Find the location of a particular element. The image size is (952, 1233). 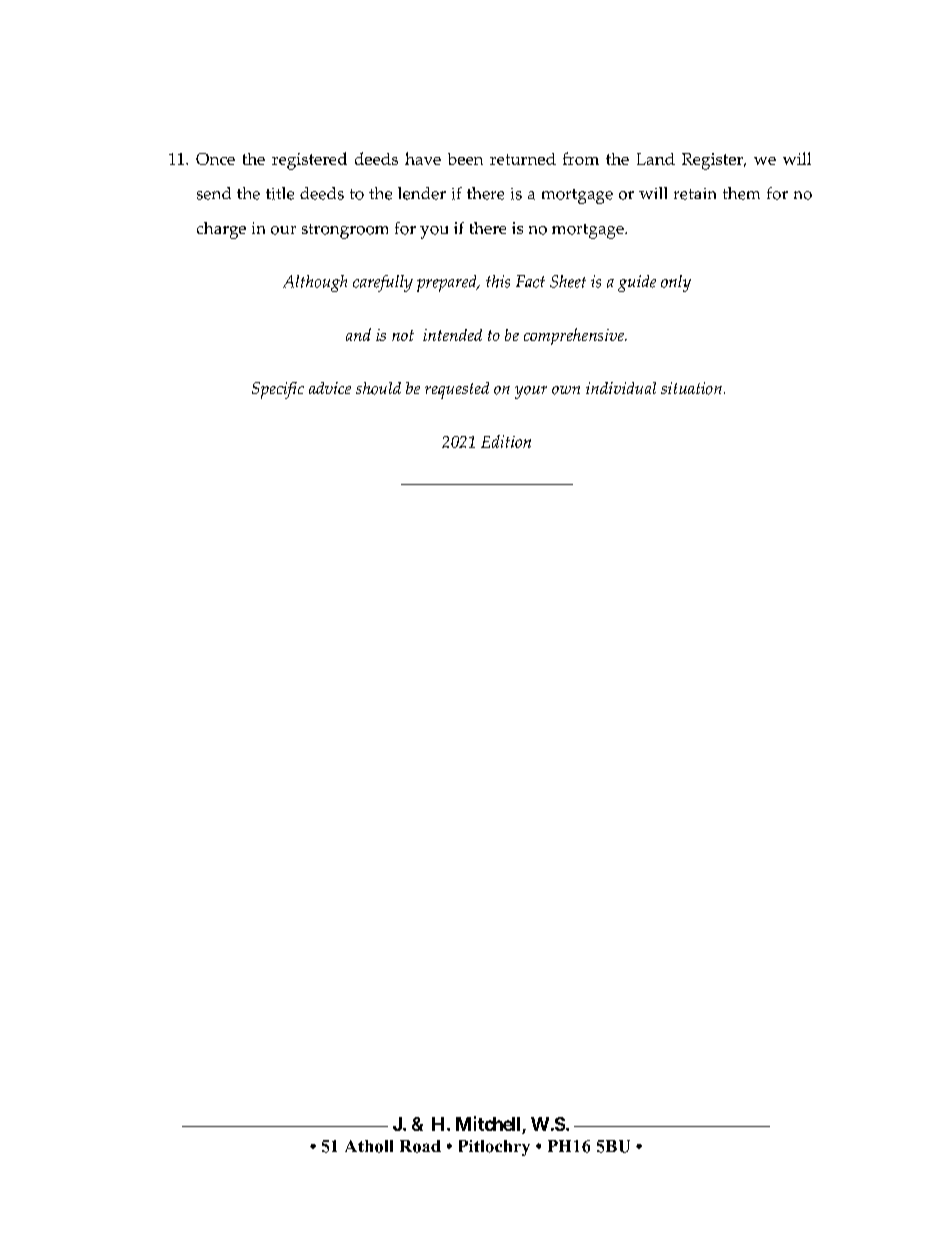

Specific is located at coordinates (278, 390).
